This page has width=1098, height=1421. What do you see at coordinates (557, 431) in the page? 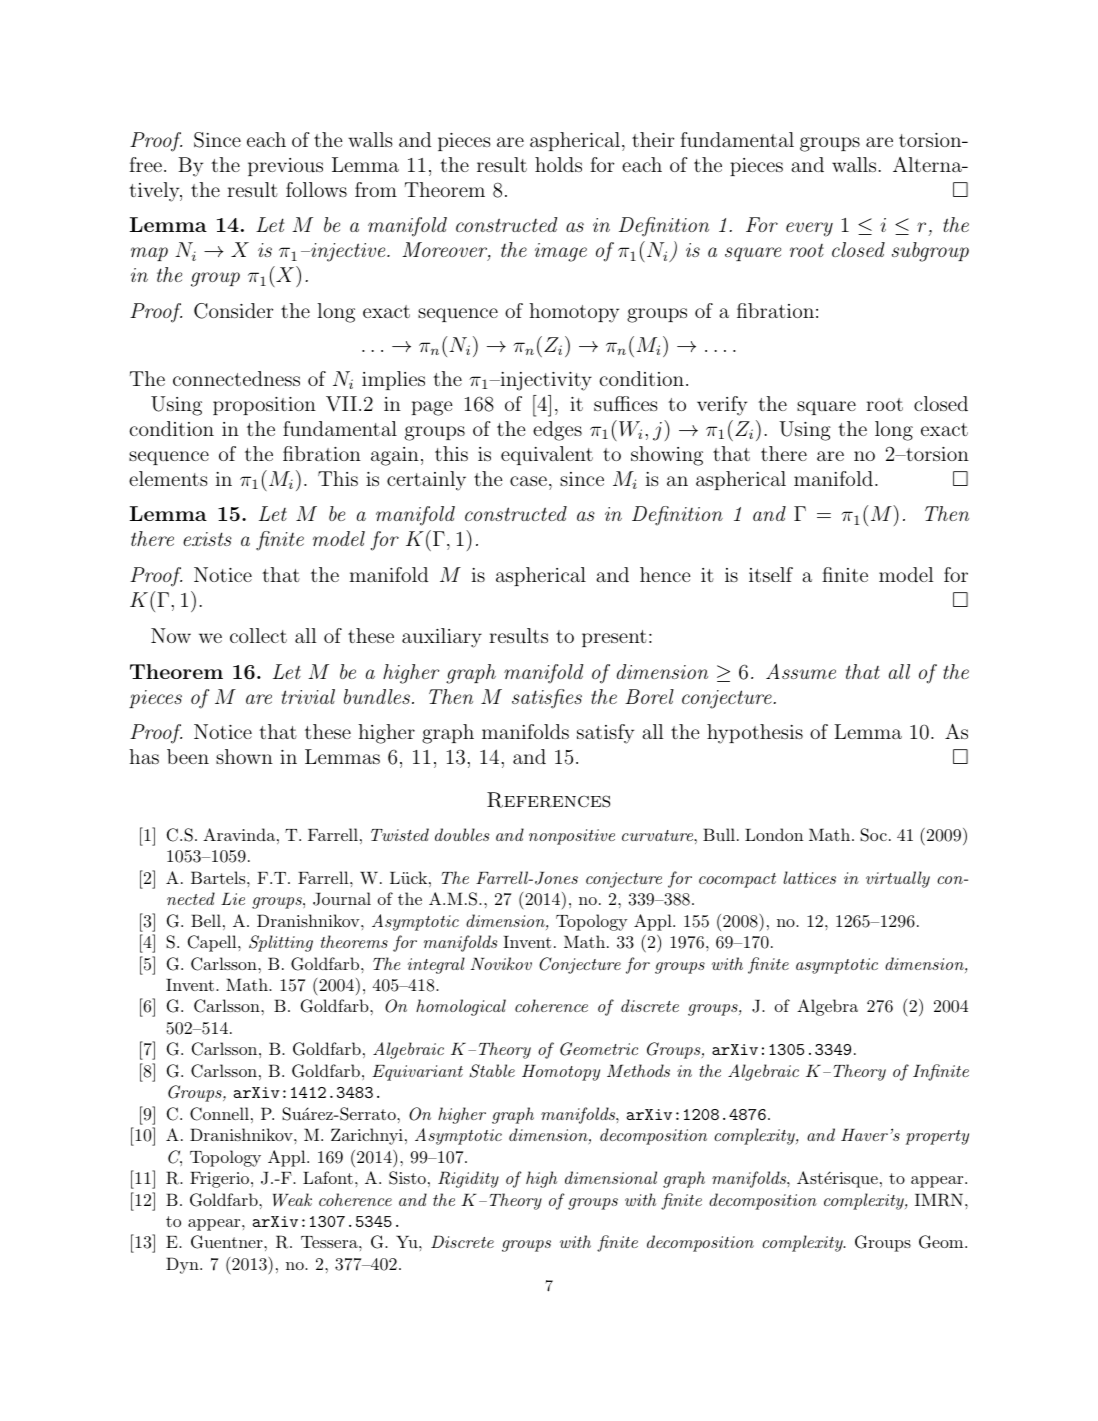
I see `edges` at bounding box center [557, 431].
